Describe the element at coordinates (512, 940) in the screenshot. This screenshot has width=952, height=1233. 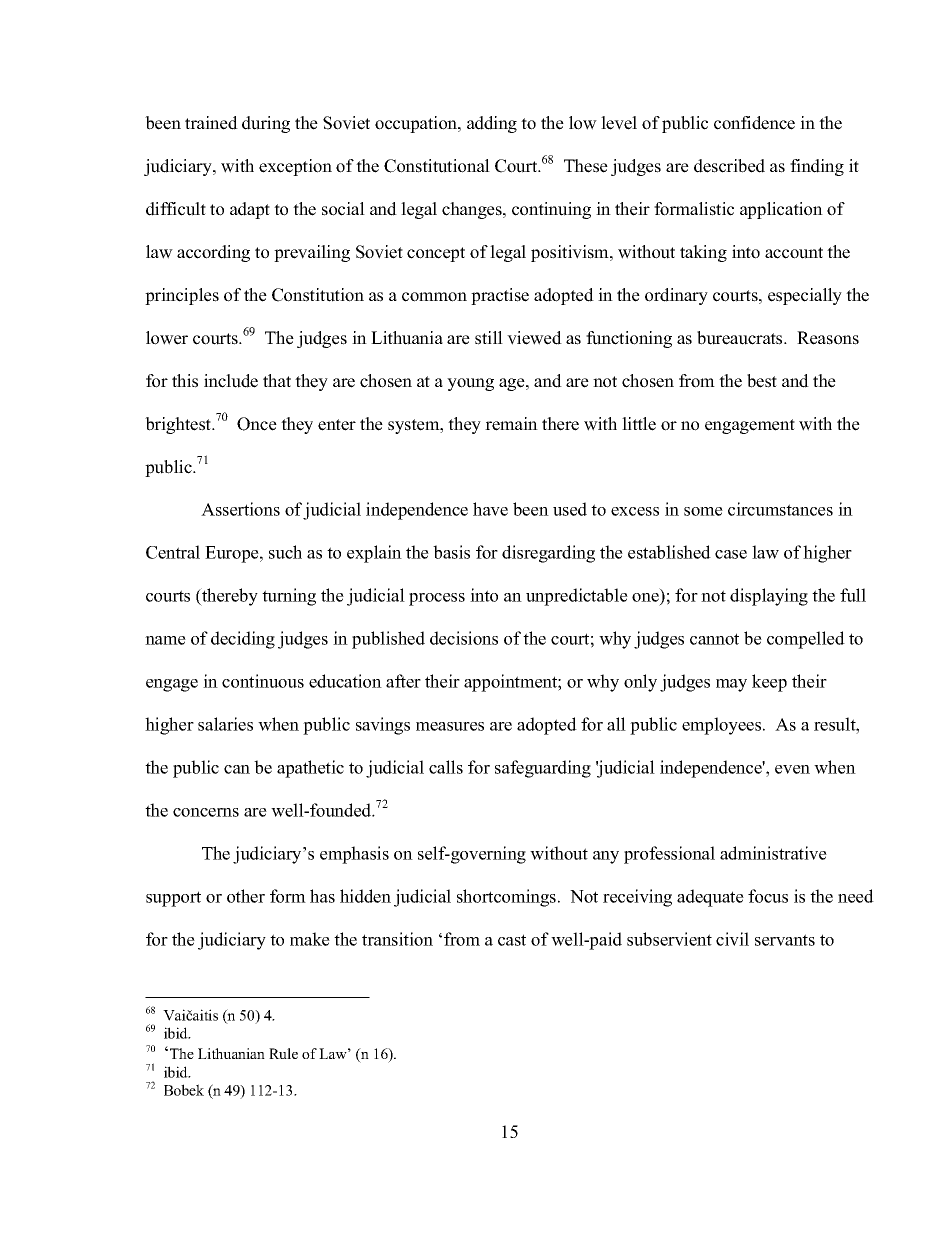
I see `cast` at that location.
